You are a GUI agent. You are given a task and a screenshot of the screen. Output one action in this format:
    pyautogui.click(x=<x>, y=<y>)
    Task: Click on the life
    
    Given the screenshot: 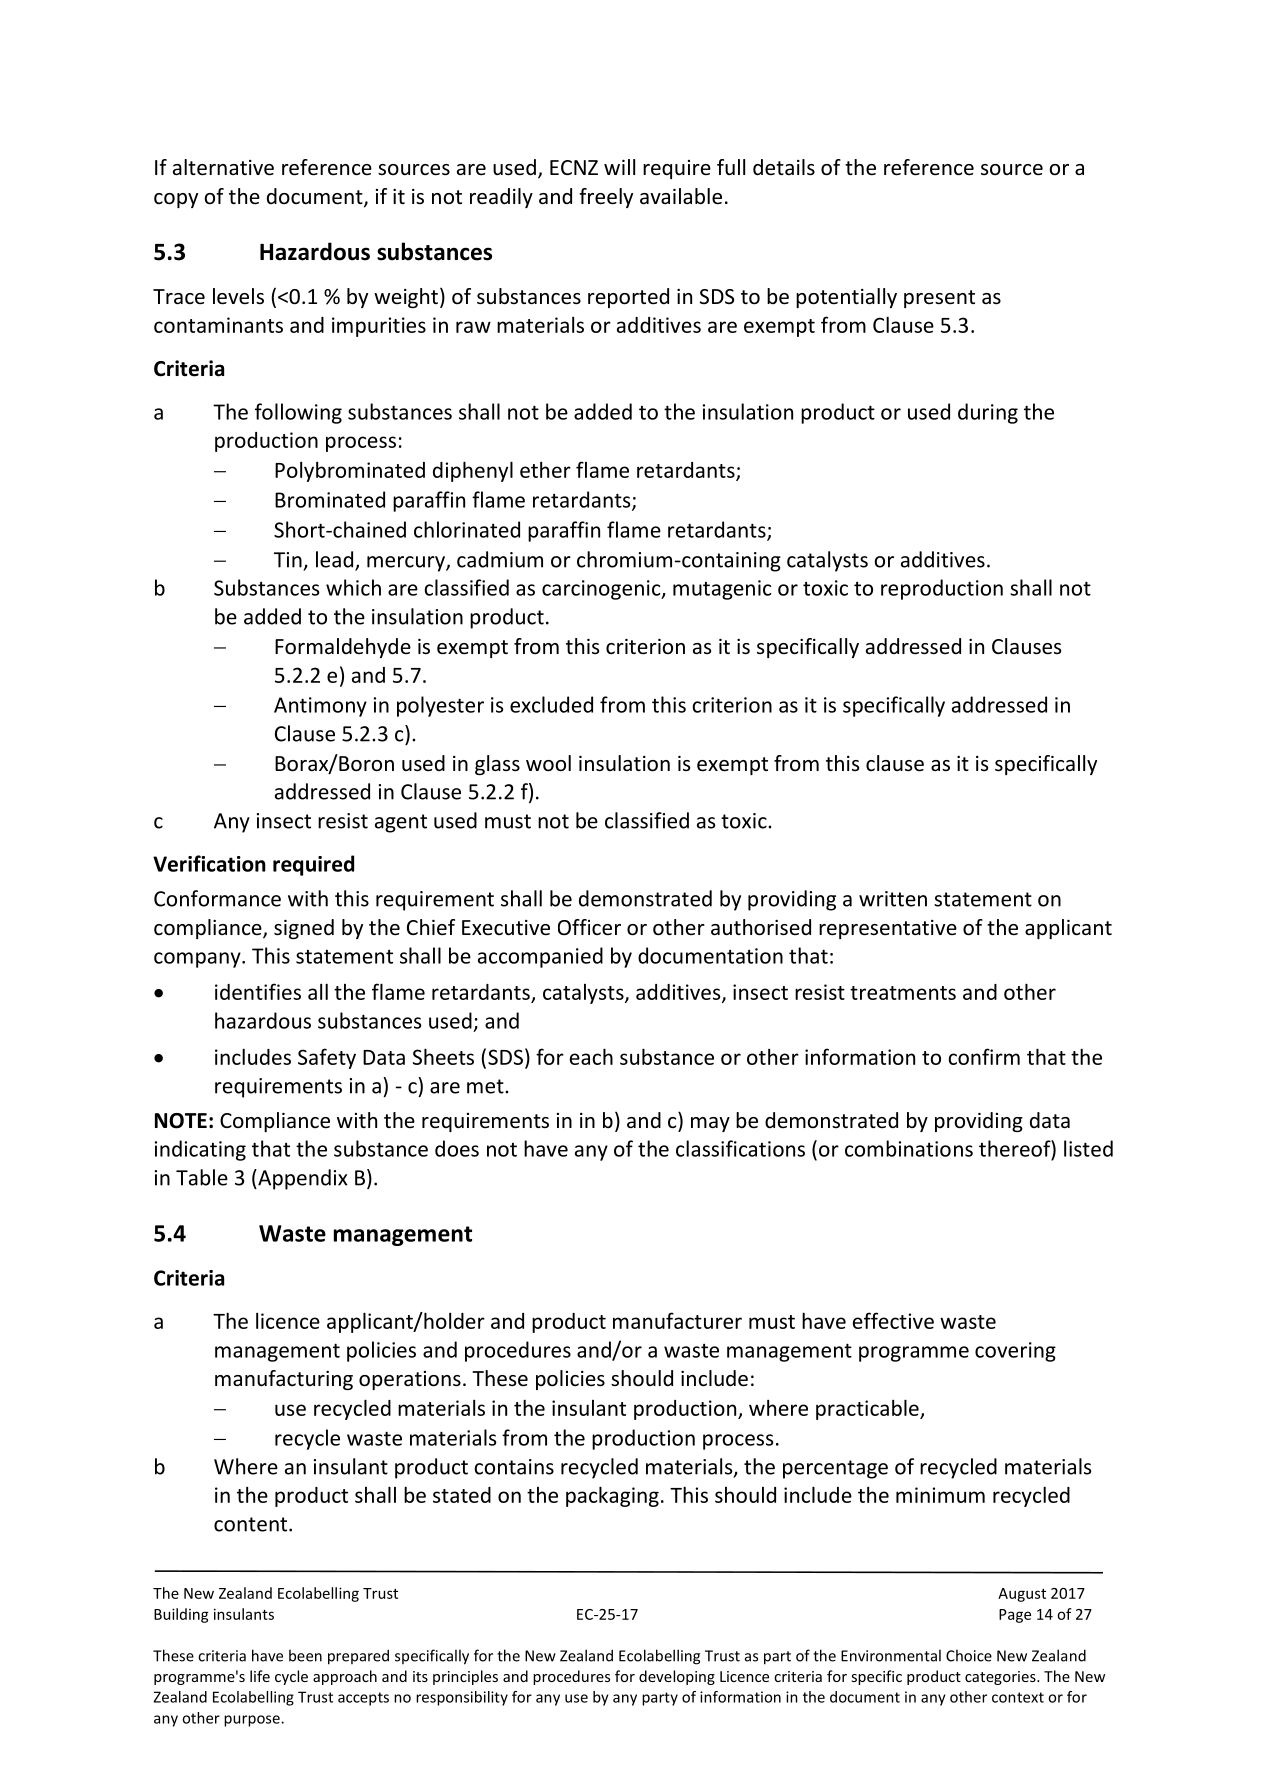 What is the action you would take?
    pyautogui.click(x=260, y=1676)
